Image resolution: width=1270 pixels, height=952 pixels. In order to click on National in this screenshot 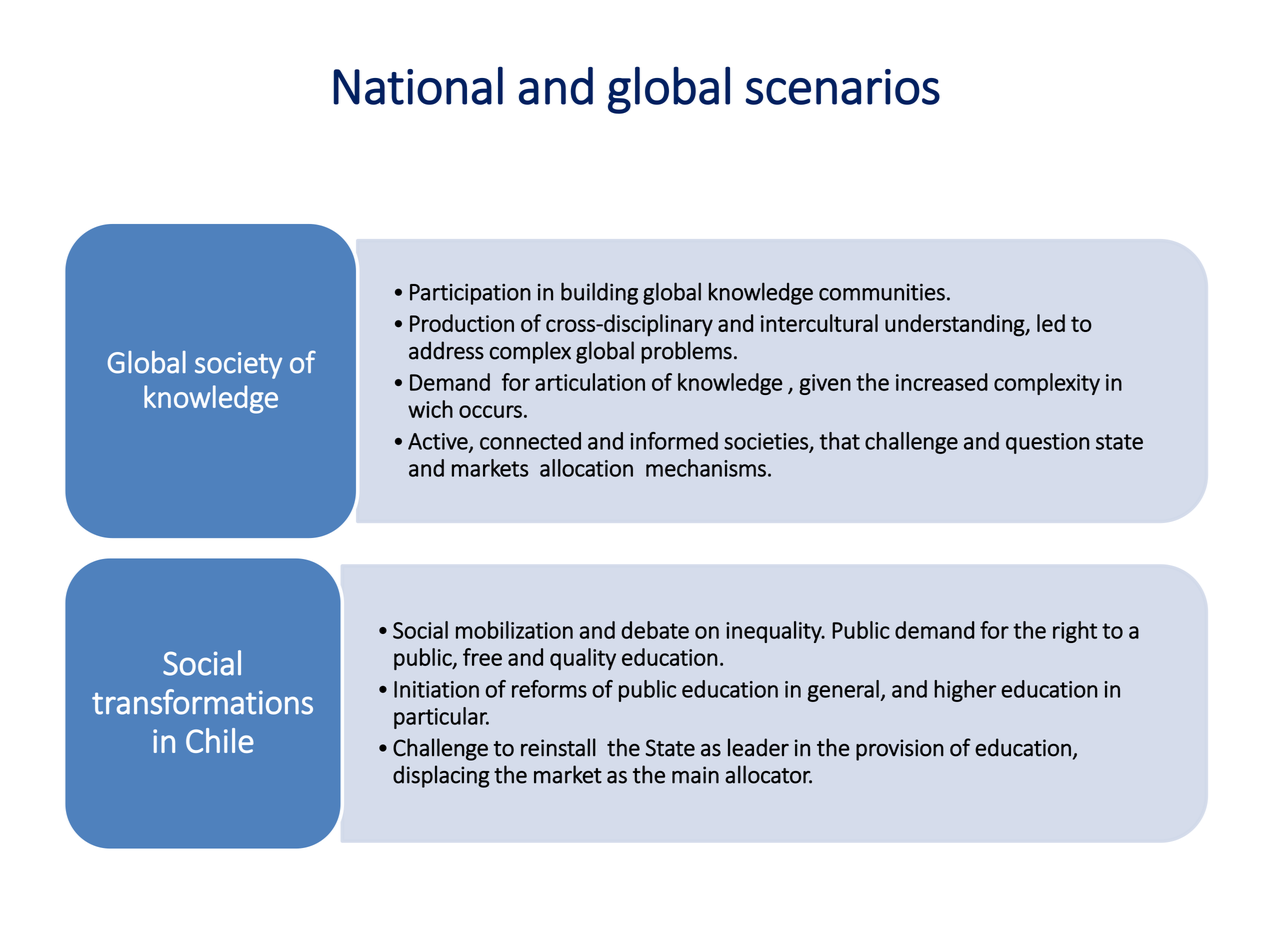, I will do `click(418, 85)`.
